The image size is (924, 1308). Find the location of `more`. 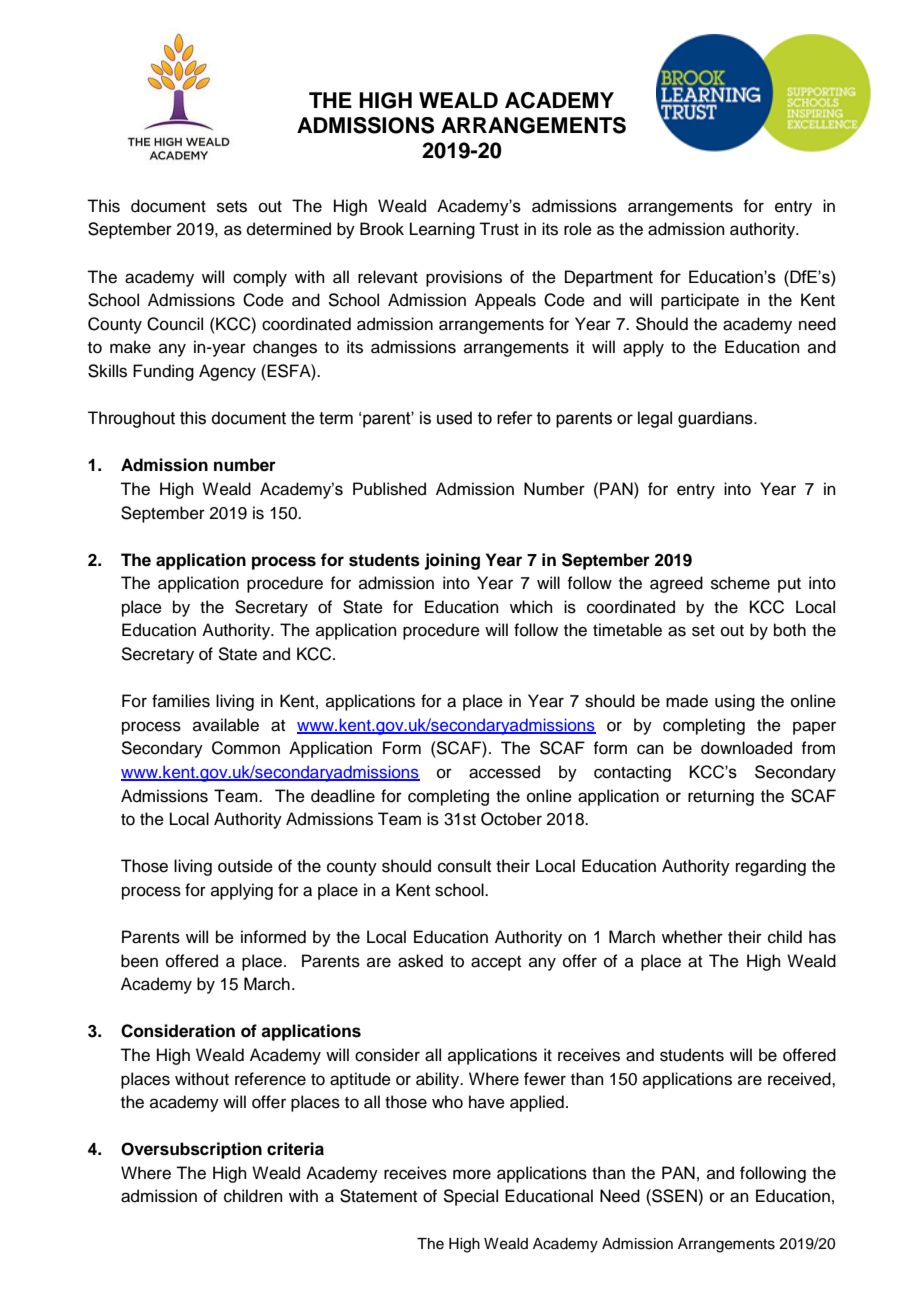

more is located at coordinates (472, 1174).
